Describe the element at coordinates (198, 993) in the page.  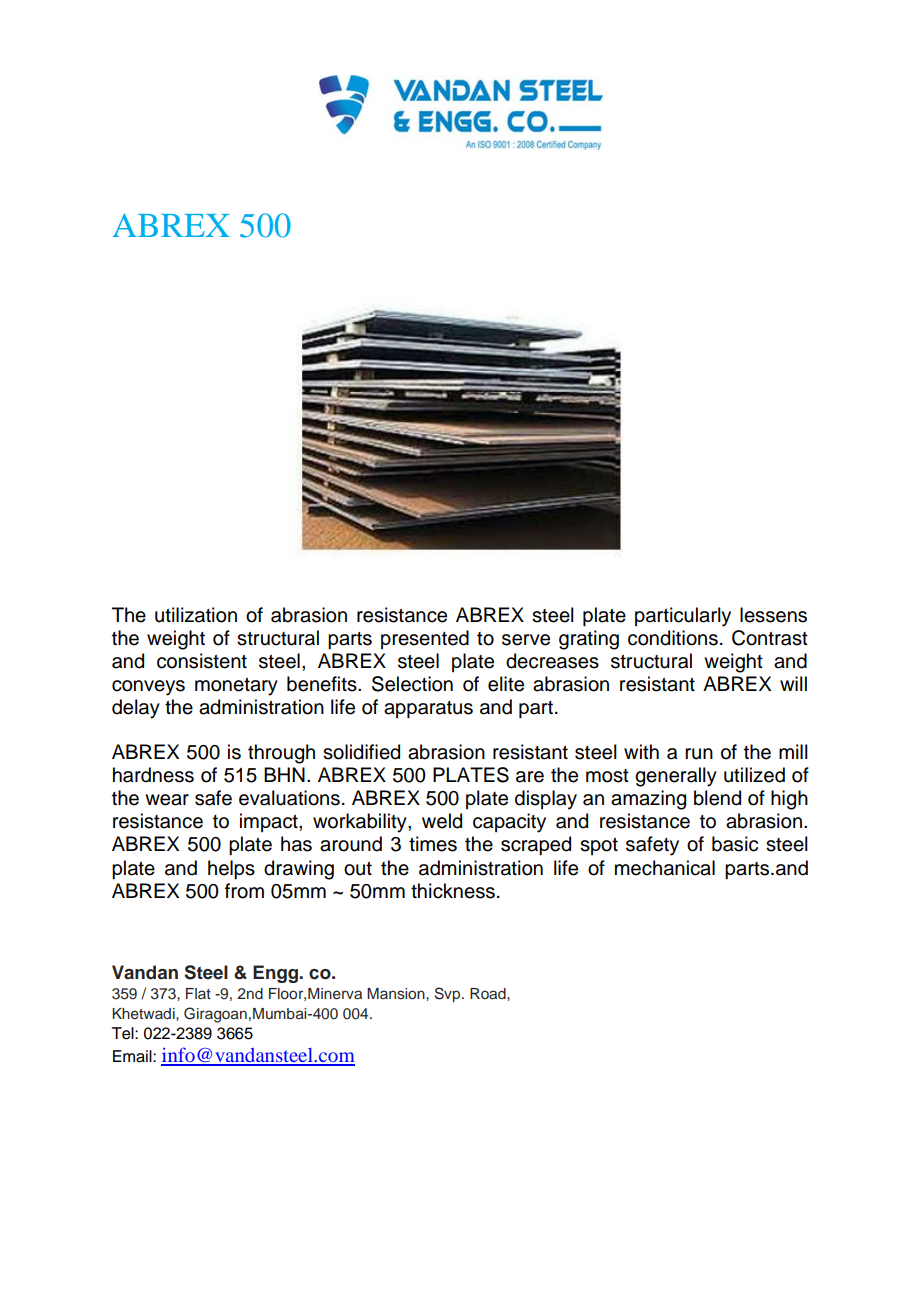
I see `Flat` at that location.
